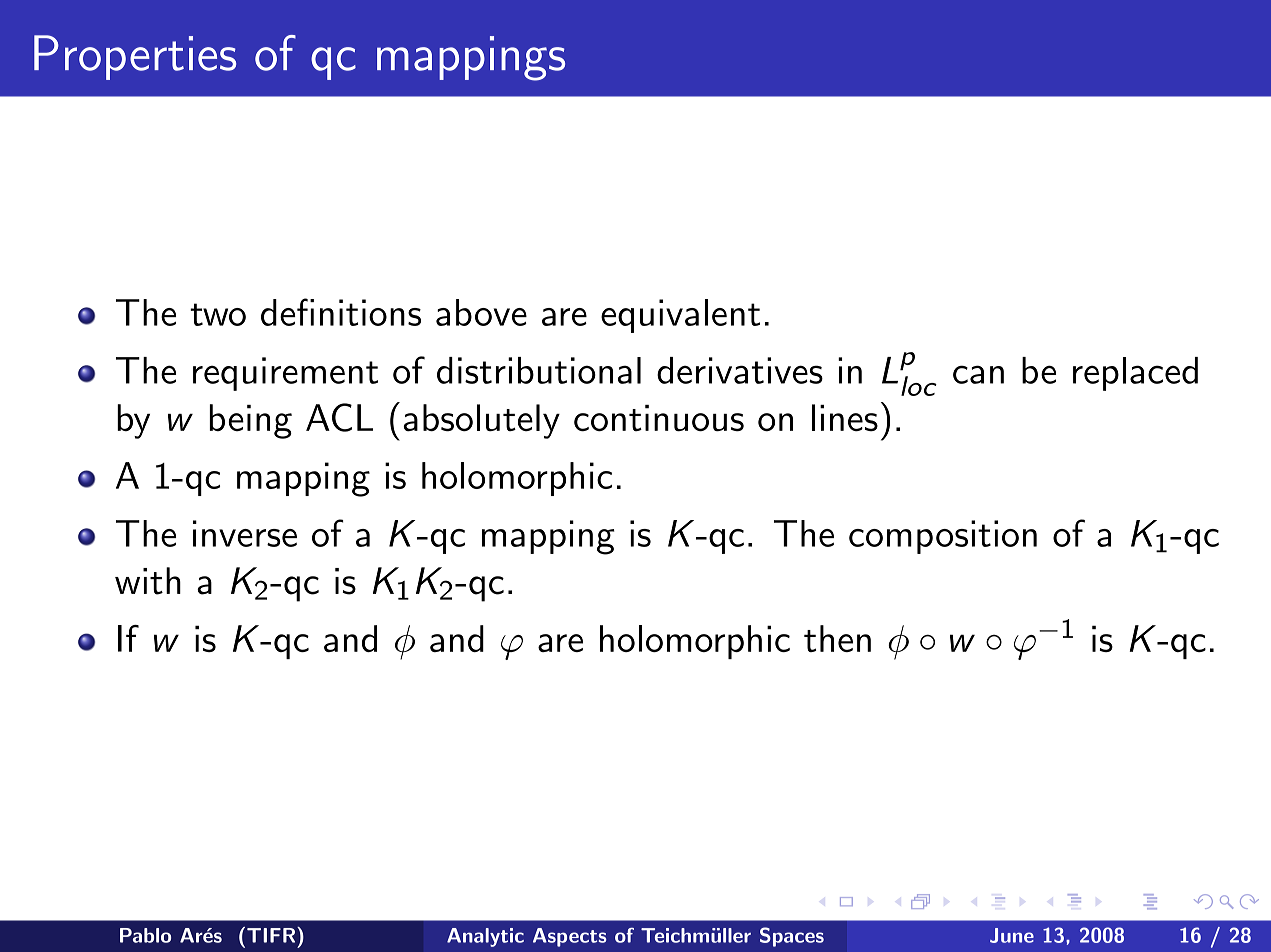  What do you see at coordinates (1012, 935) in the page?
I see `June` at bounding box center [1012, 935].
